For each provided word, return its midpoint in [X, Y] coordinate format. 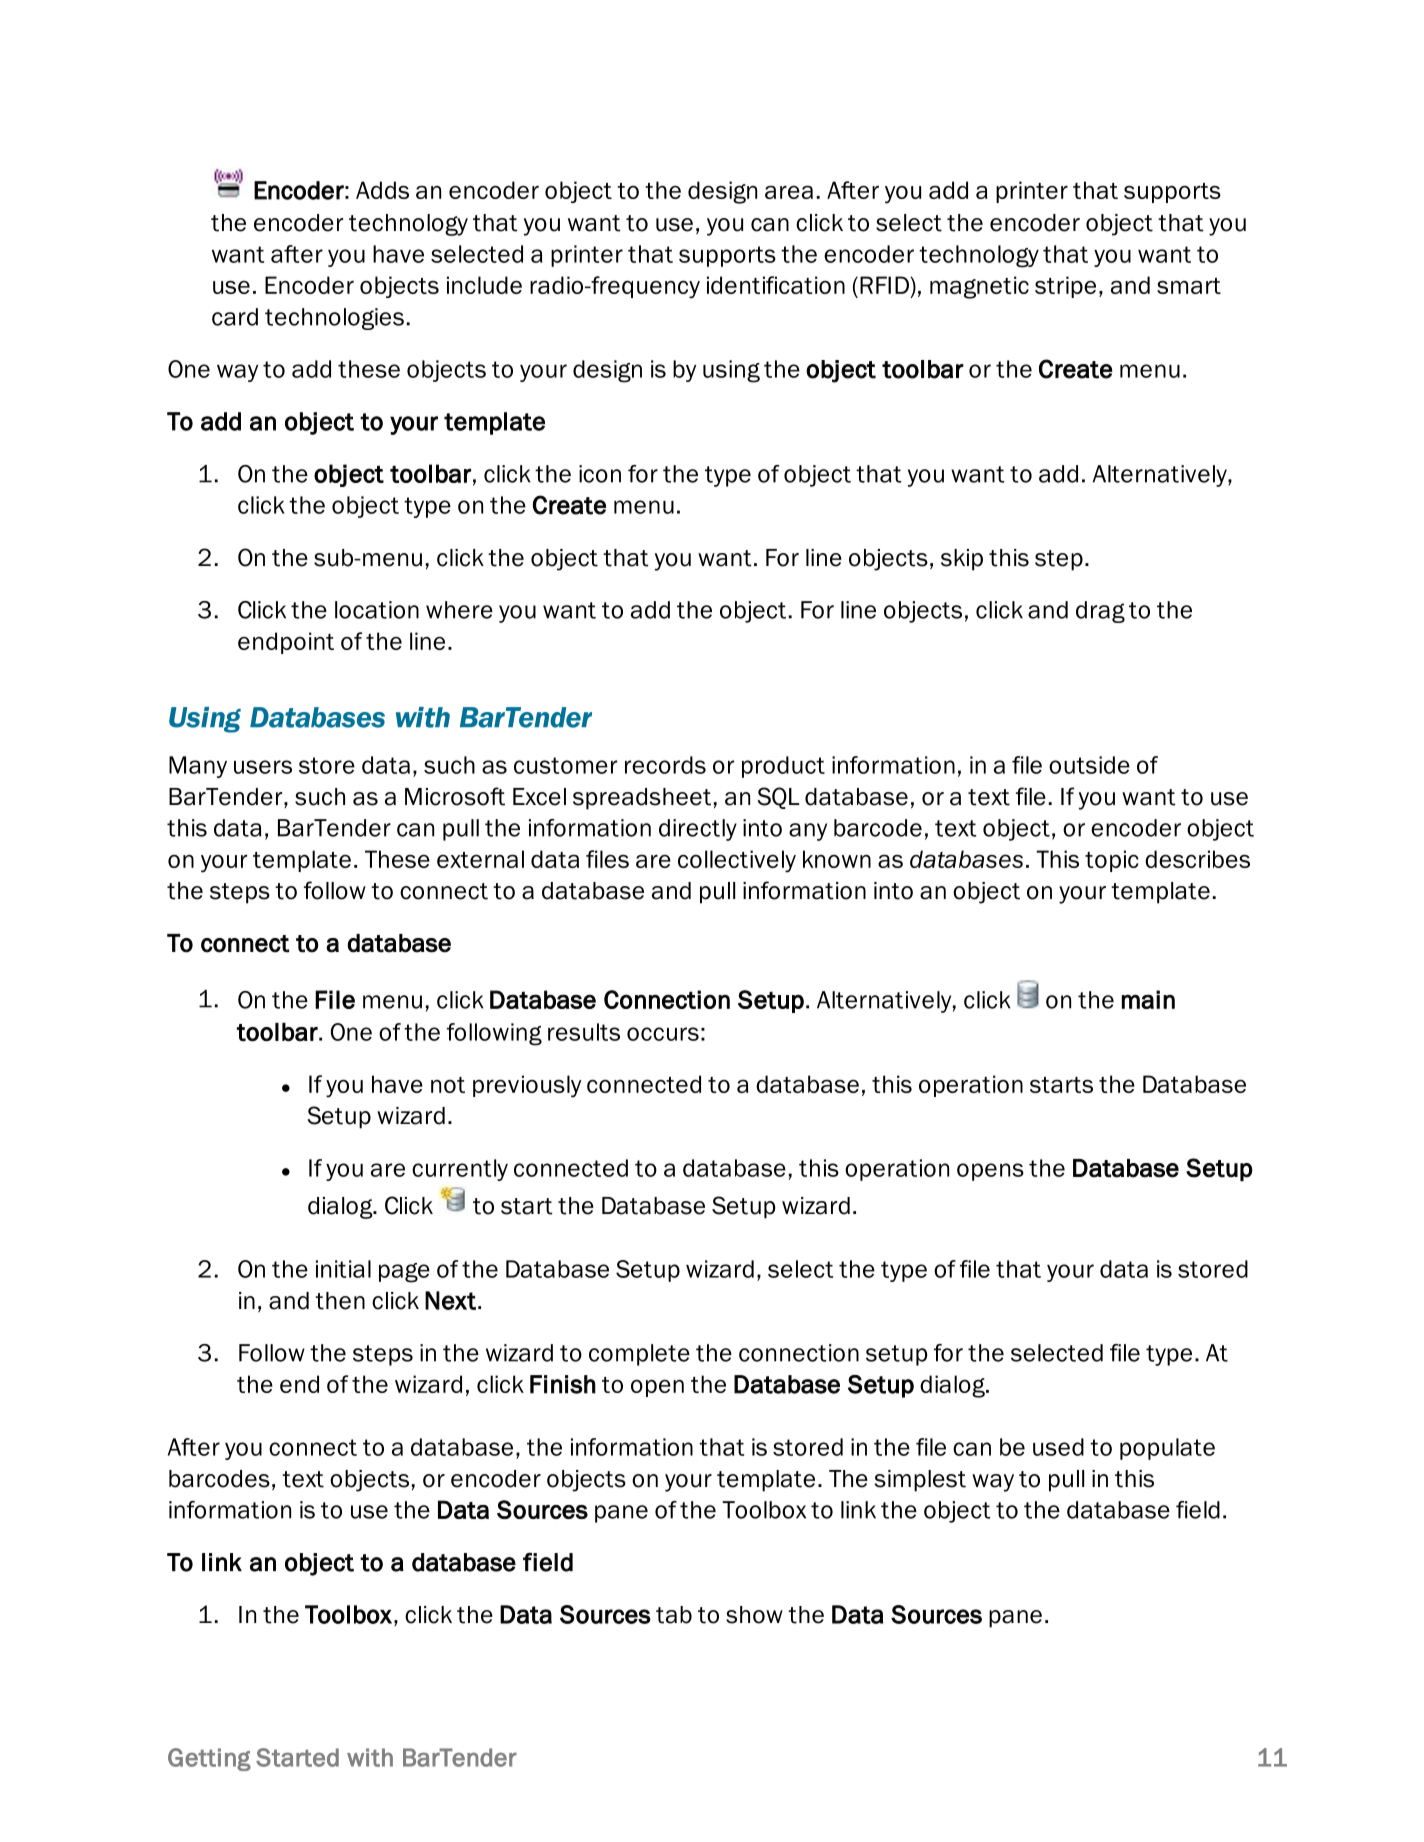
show [754, 1615]
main [1148, 999]
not [448, 1085]
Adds [382, 190]
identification [776, 285]
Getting [209, 1759]
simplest [920, 1481]
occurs [663, 1034]
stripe [1065, 287]
